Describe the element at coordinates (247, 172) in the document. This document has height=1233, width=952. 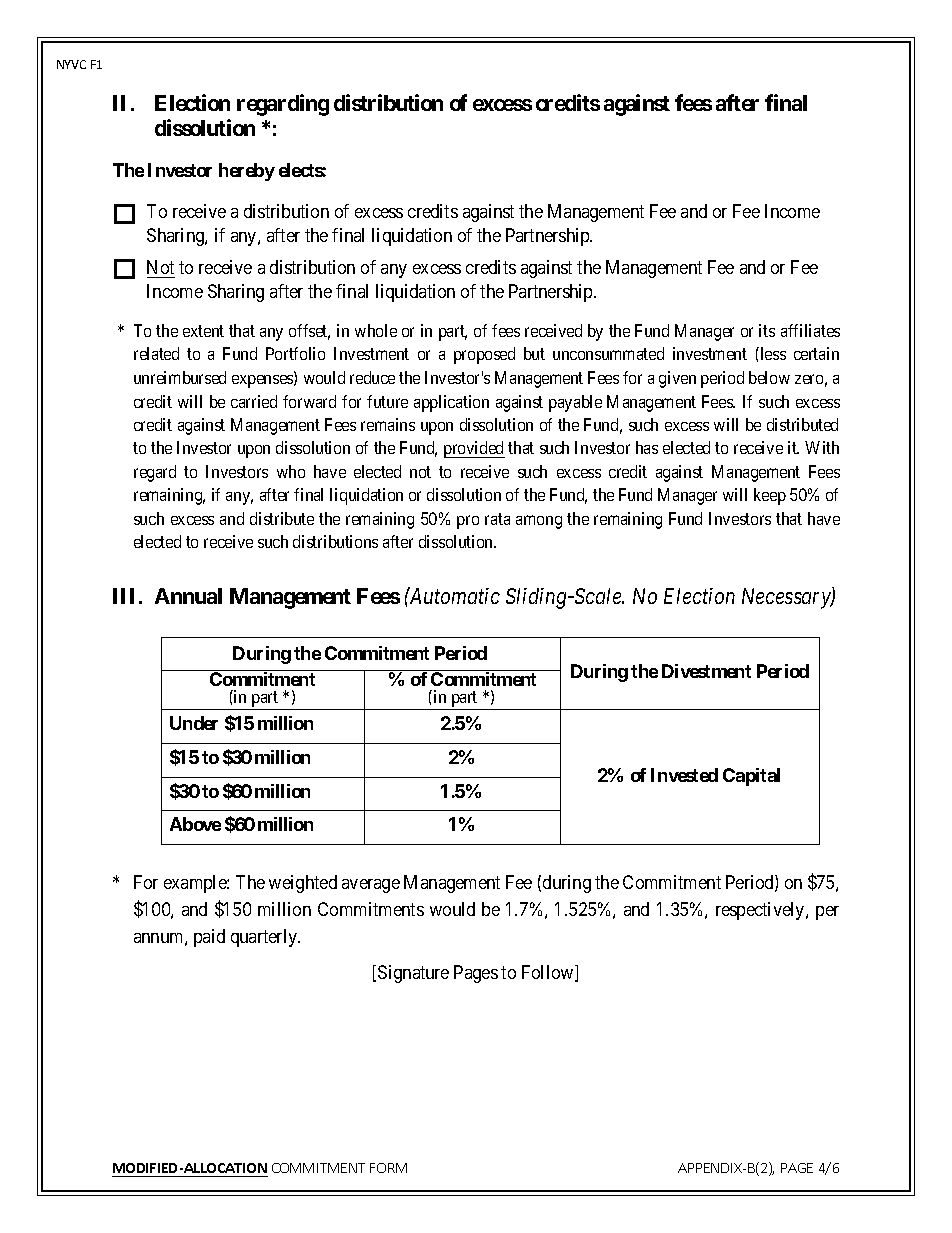
I see `hereby` at that location.
